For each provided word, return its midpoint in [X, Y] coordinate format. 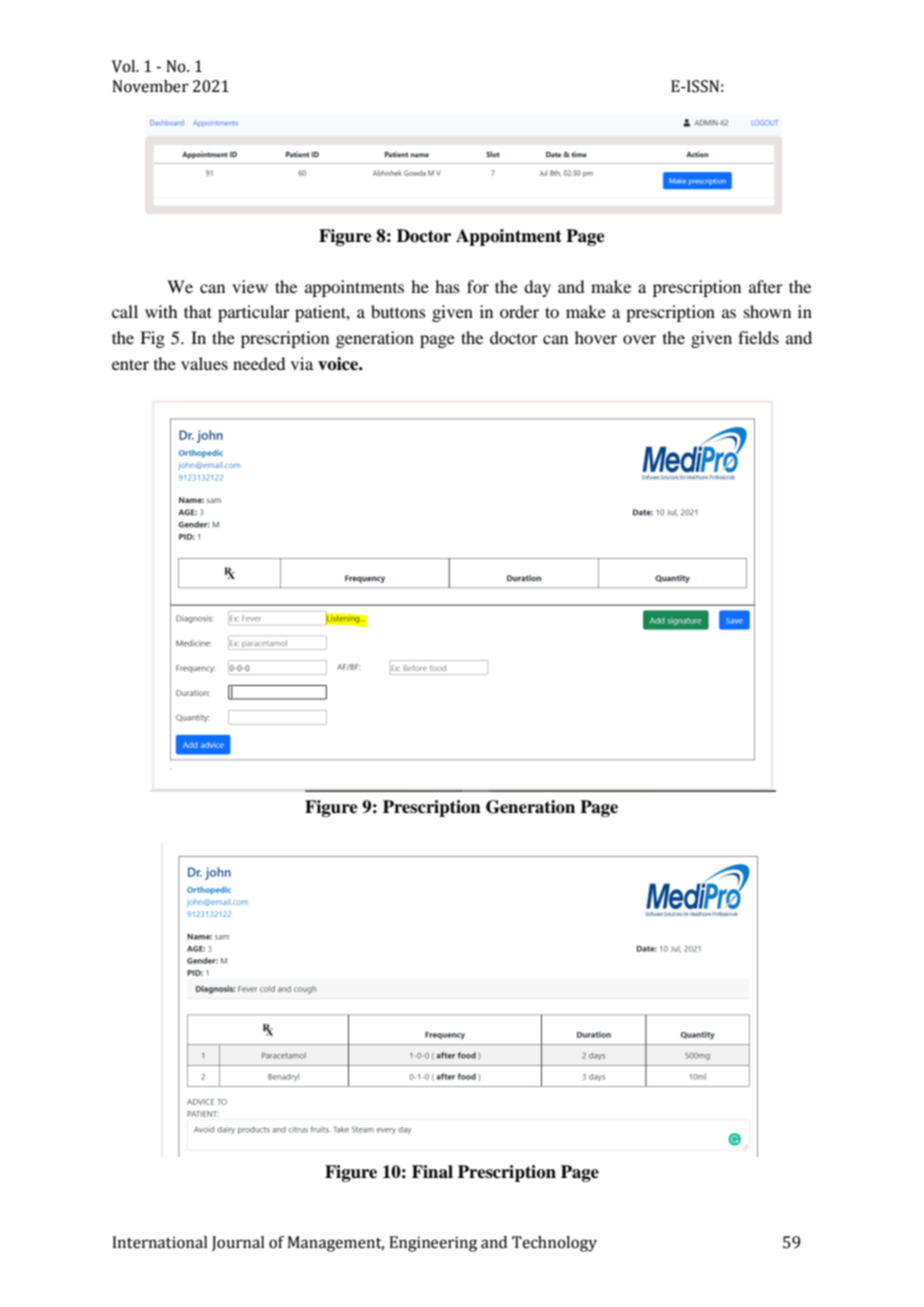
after [766, 286]
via [302, 363]
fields [758, 337]
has [447, 286]
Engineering [433, 1244]
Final [432, 1172]
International [160, 1242]
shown [767, 311]
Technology [554, 1244]
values [204, 363]
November [150, 86]
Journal [238, 1243]
